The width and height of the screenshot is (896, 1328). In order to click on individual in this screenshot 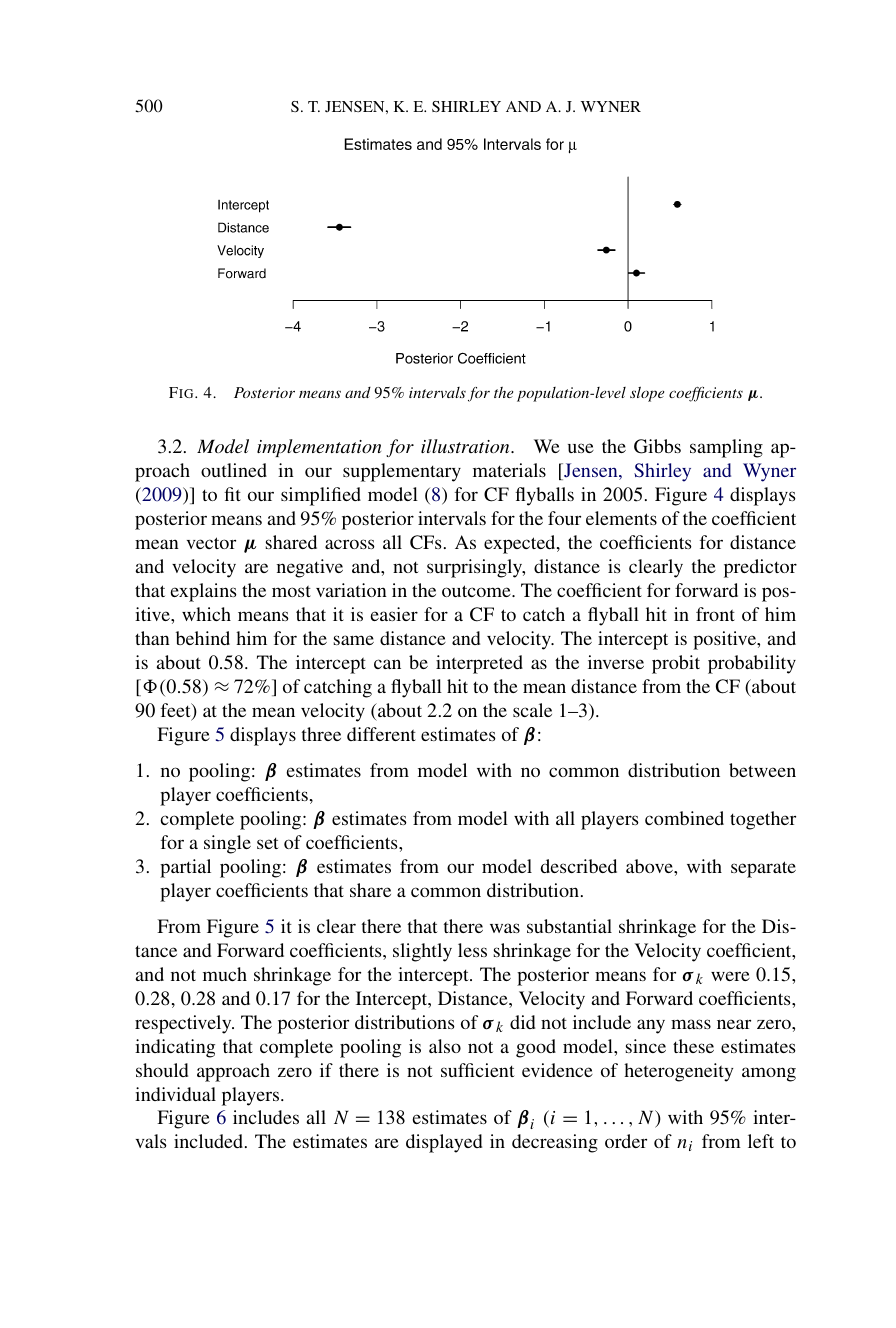, I will do `click(175, 1094)`.
